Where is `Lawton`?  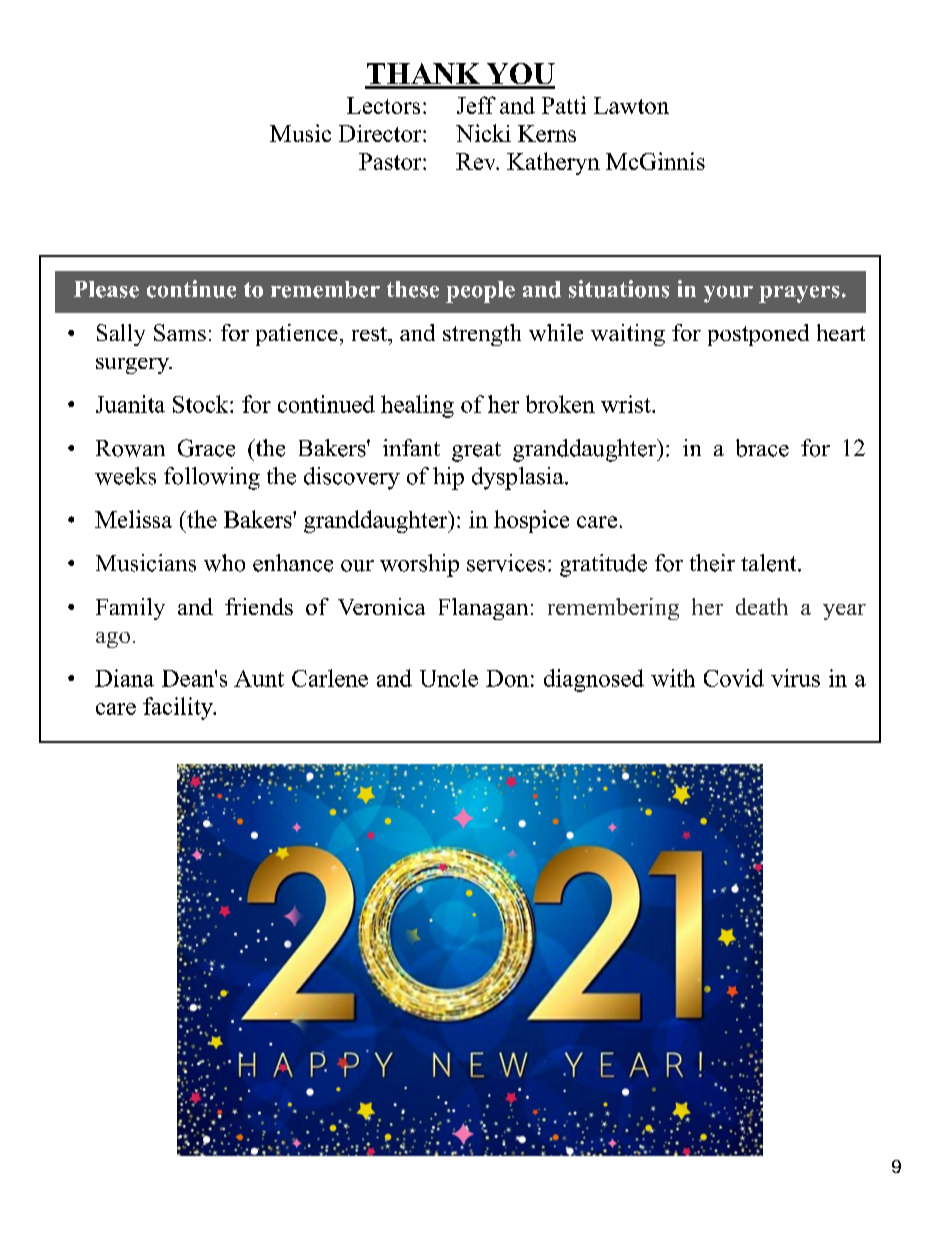
Lawton is located at coordinates (631, 105).
